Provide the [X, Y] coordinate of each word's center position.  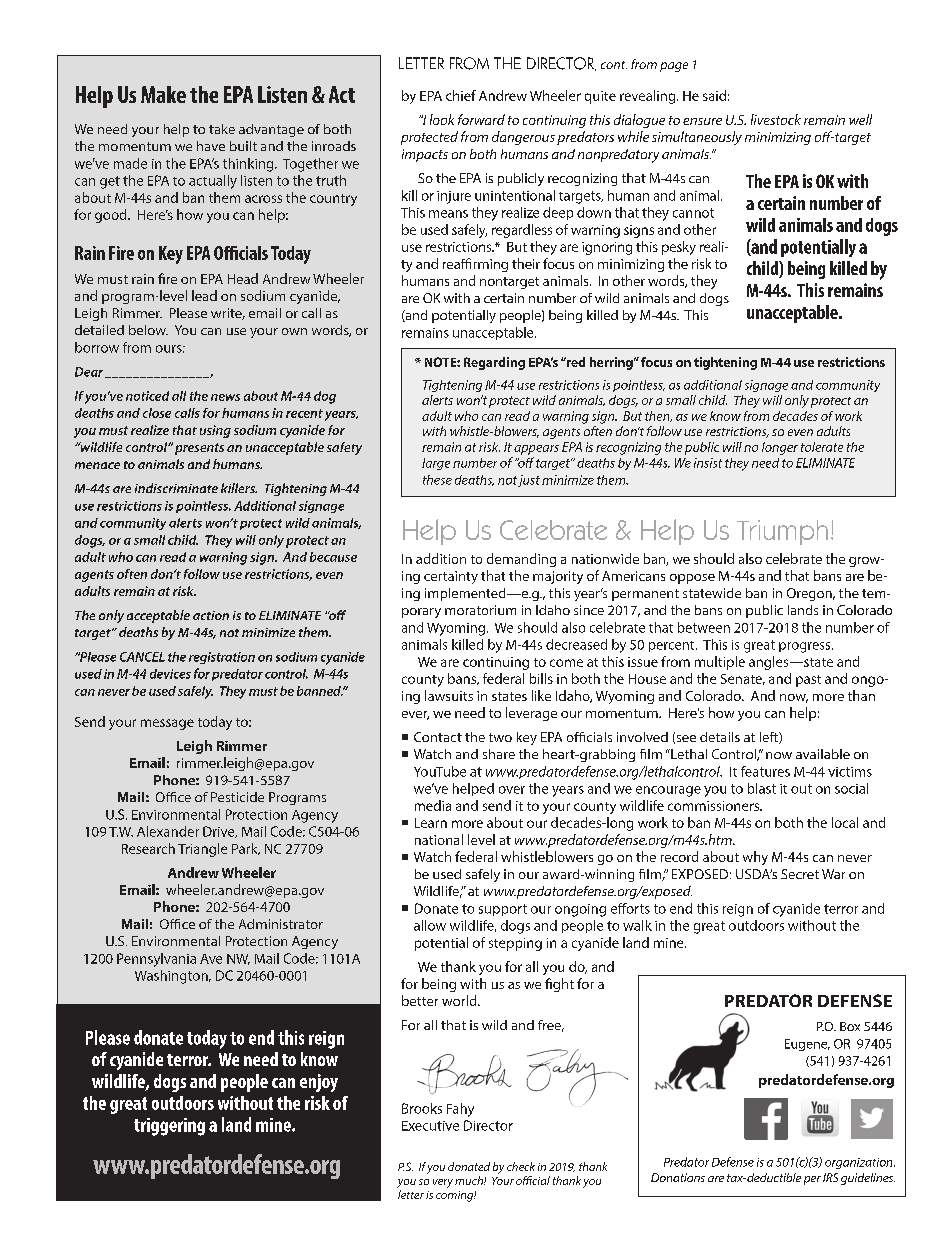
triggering [169, 1127]
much [470, 1180]
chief [461, 95]
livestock [776, 119]
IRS [830, 1177]
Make [163, 94]
